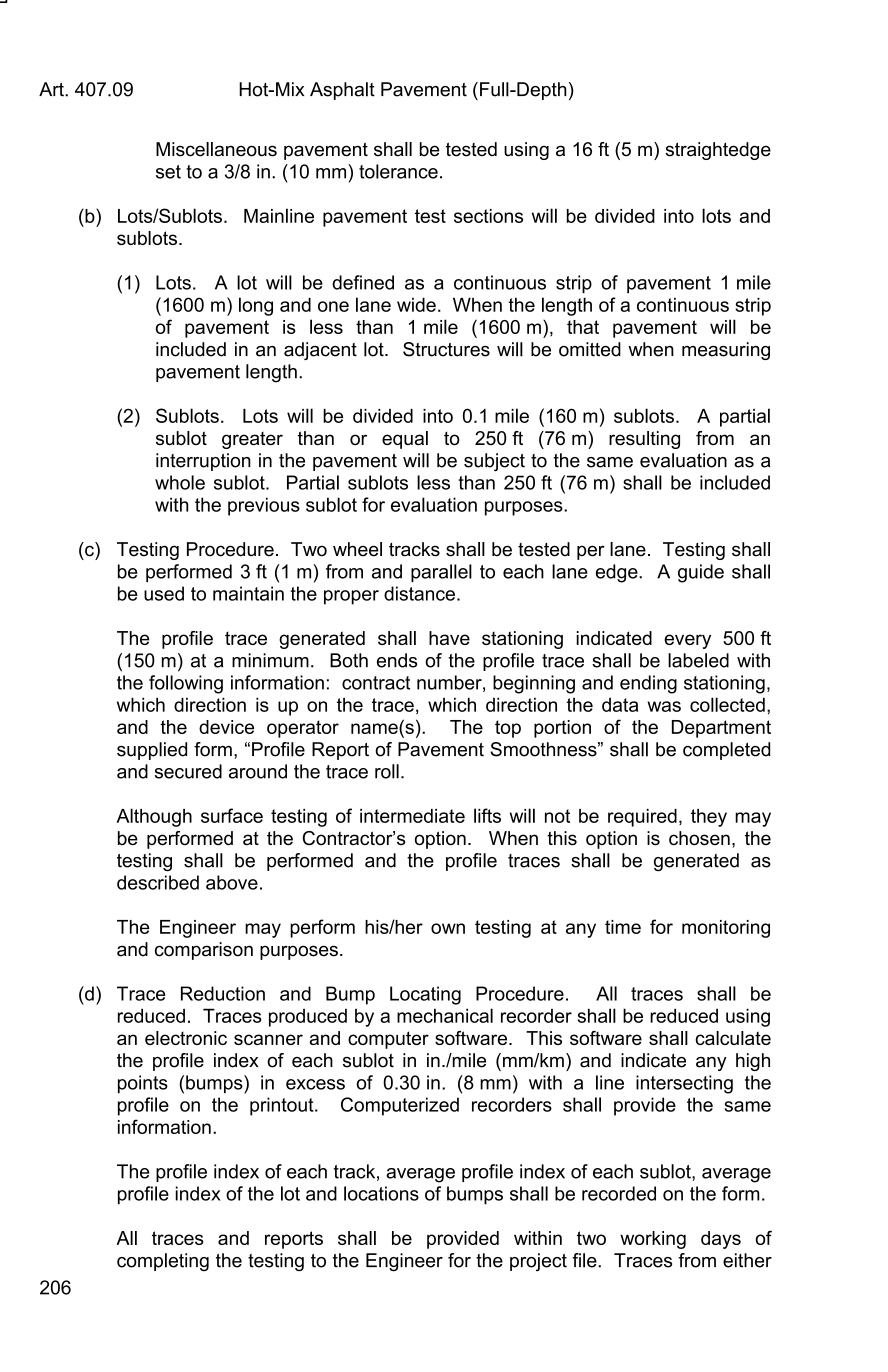 Image resolution: width=888 pixels, height=1372 pixels. I want to click on resulting, so click(644, 440).
